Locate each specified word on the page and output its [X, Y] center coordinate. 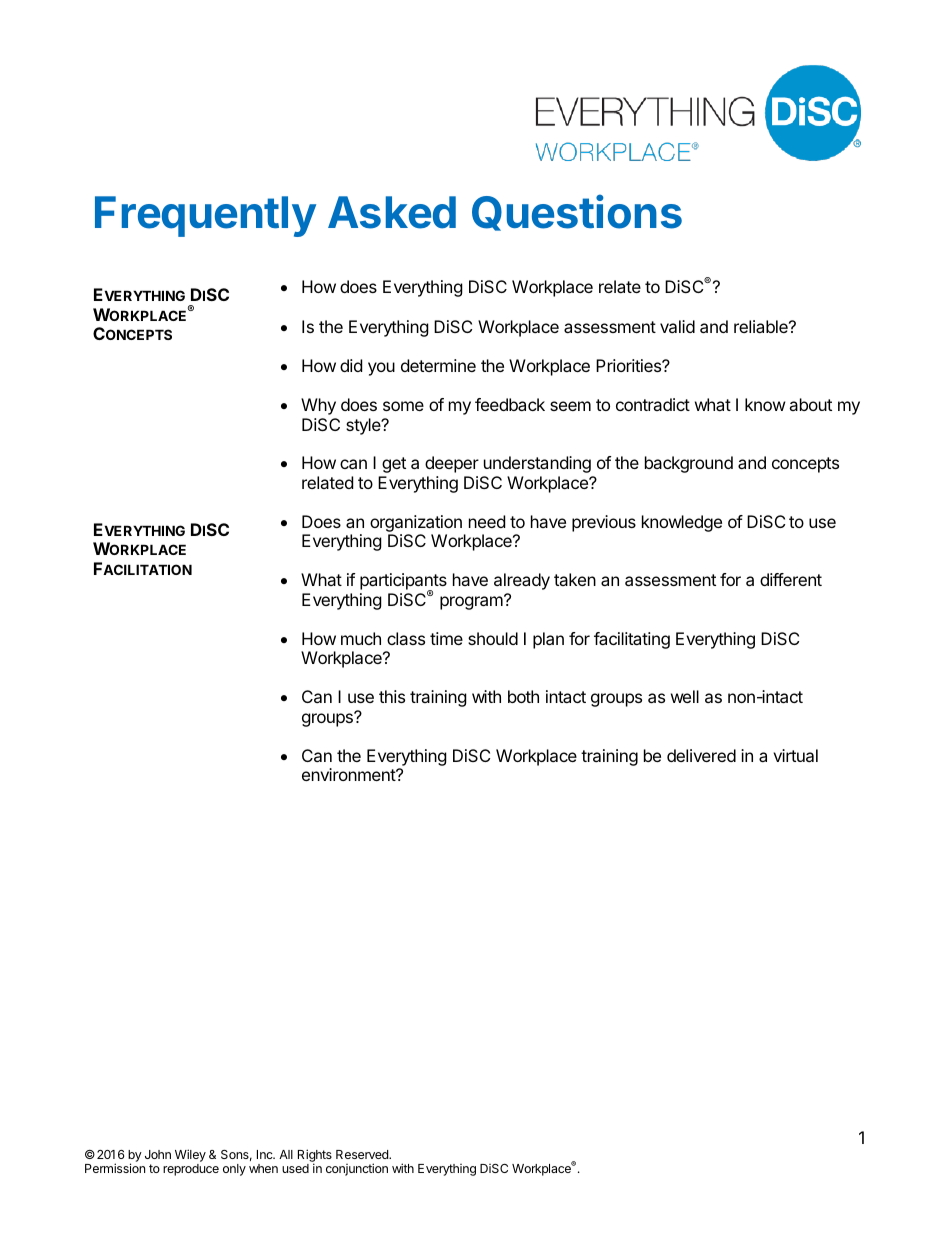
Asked [392, 212]
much [361, 638]
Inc [266, 1154]
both [523, 696]
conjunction [357, 1169]
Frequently [205, 216]
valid [677, 326]
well [685, 696]
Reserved [363, 1154]
